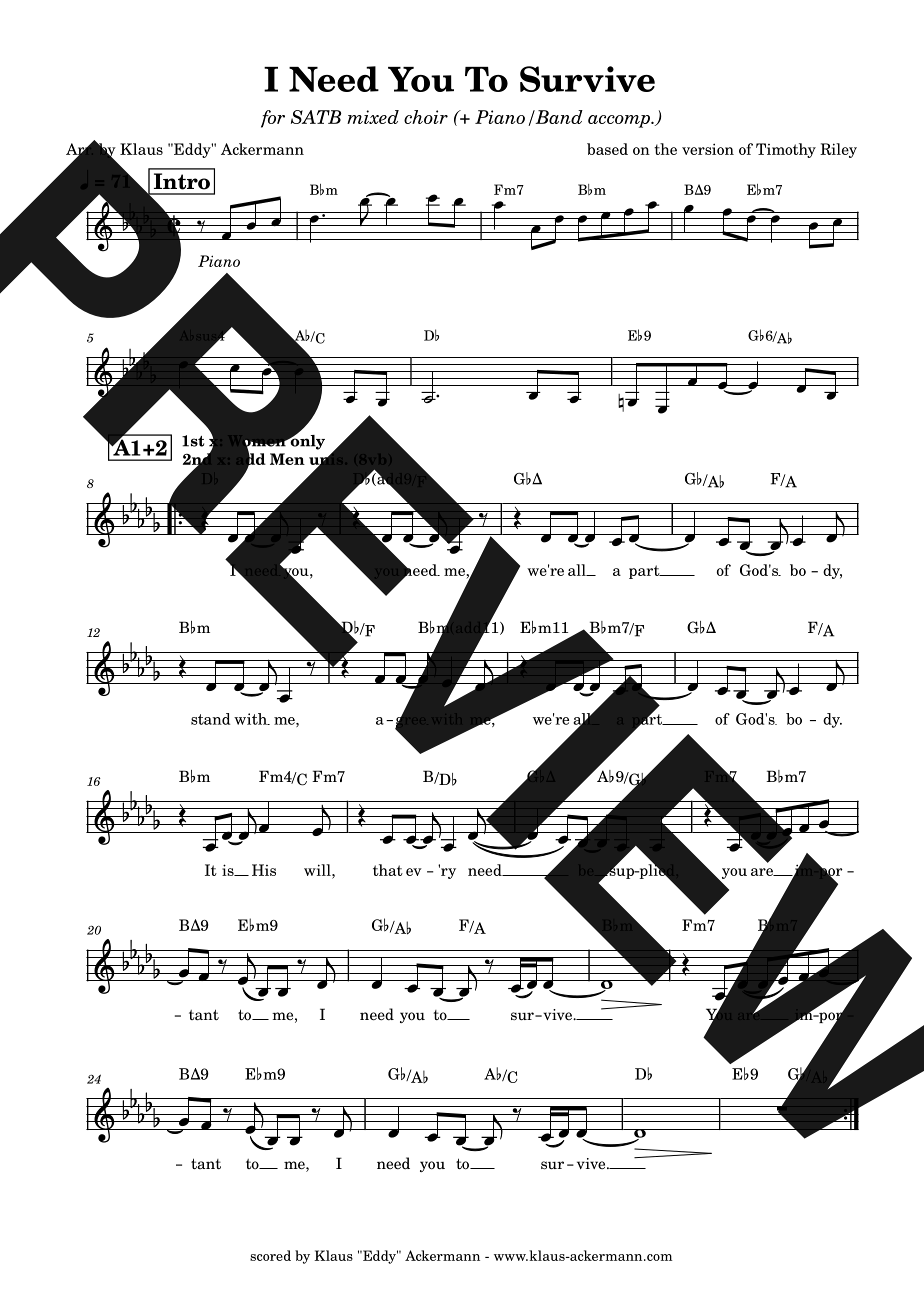 The image size is (924, 1308). I want to click on Timothy, so click(786, 150).
